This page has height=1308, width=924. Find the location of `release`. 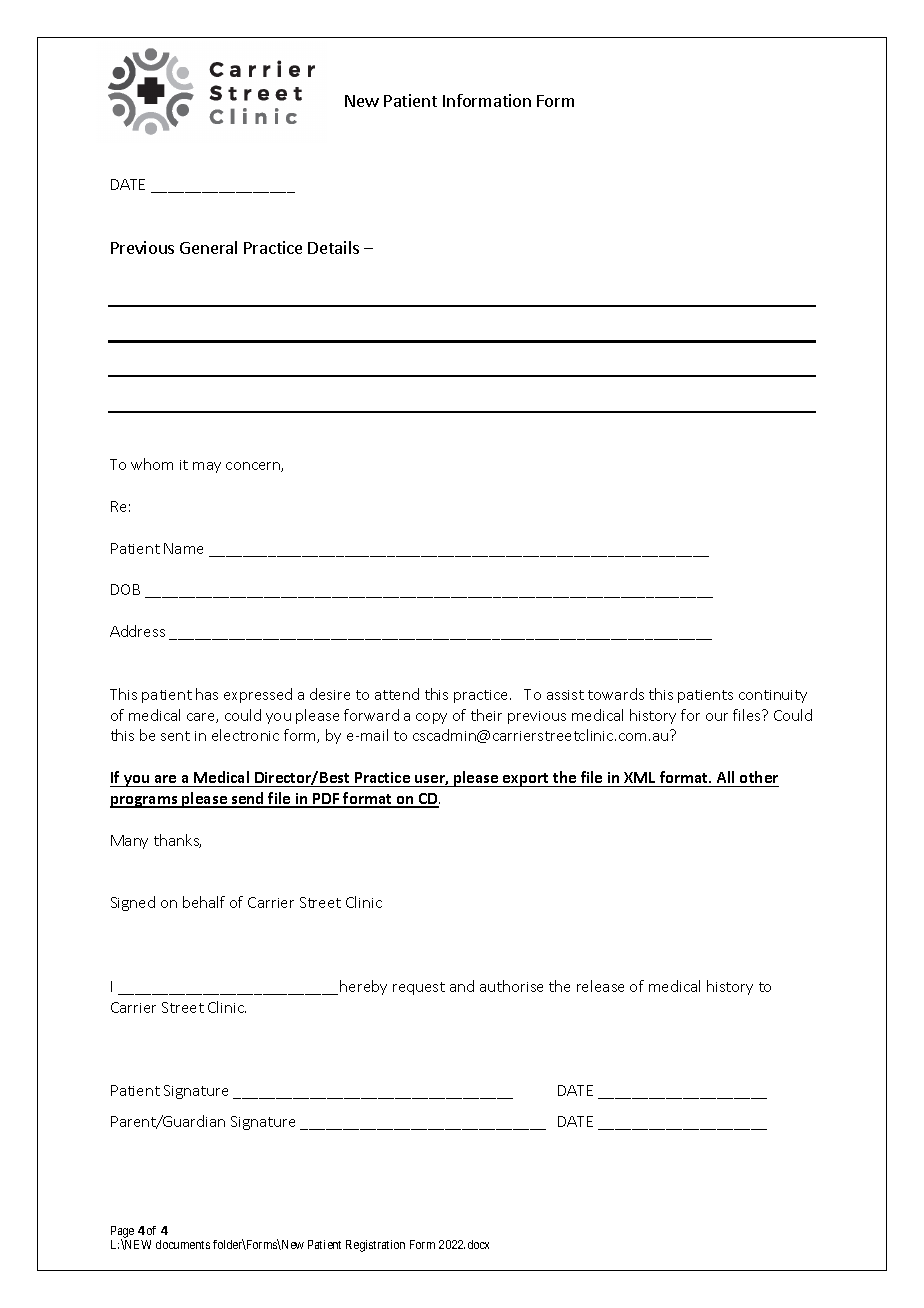

release is located at coordinates (600, 986).
